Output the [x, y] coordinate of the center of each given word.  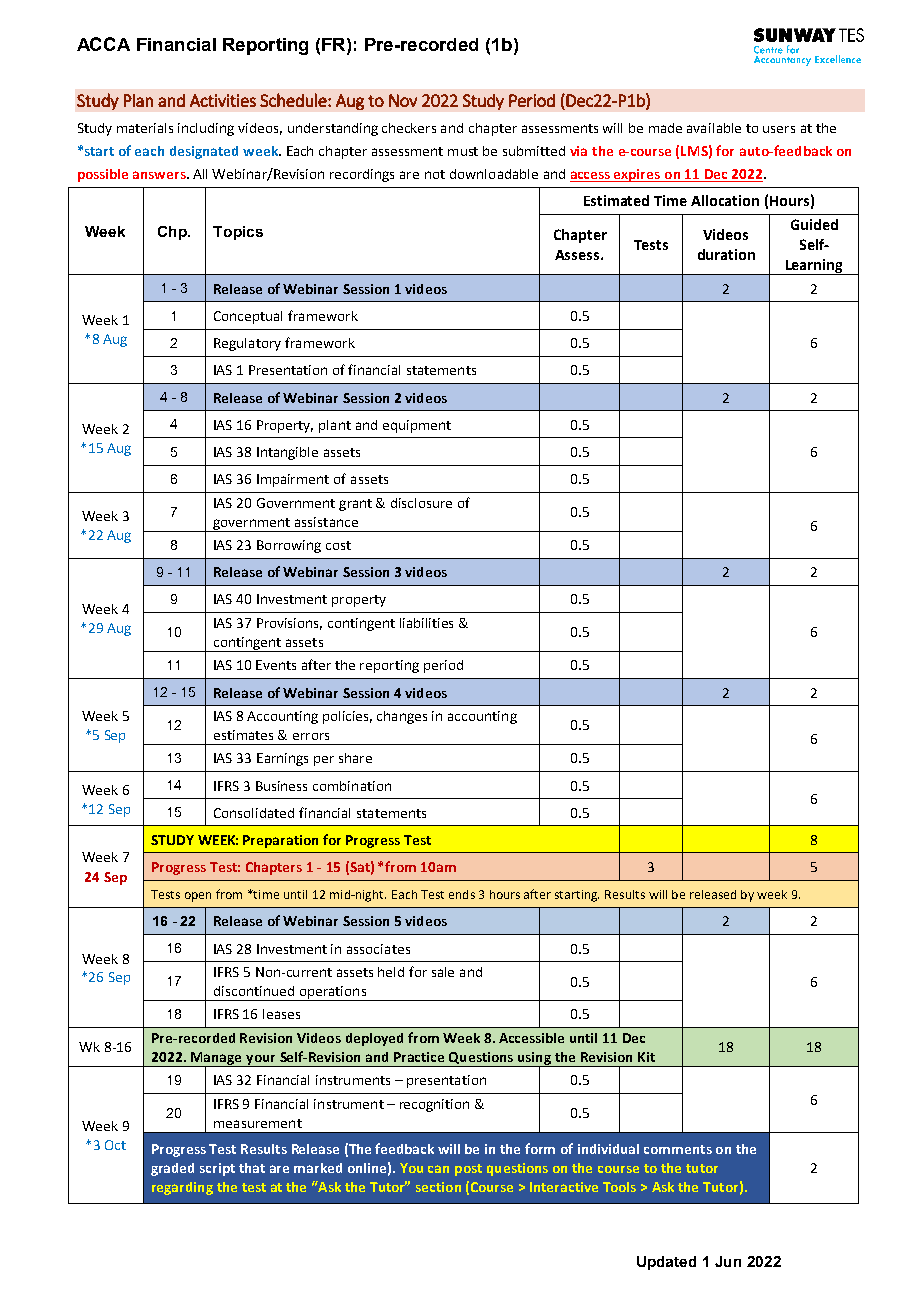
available [714, 128]
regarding [182, 1188]
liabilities [426, 623]
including [206, 129]
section [438, 1187]
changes [402, 717]
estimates [243, 735]
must [463, 151]
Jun [728, 1261]
